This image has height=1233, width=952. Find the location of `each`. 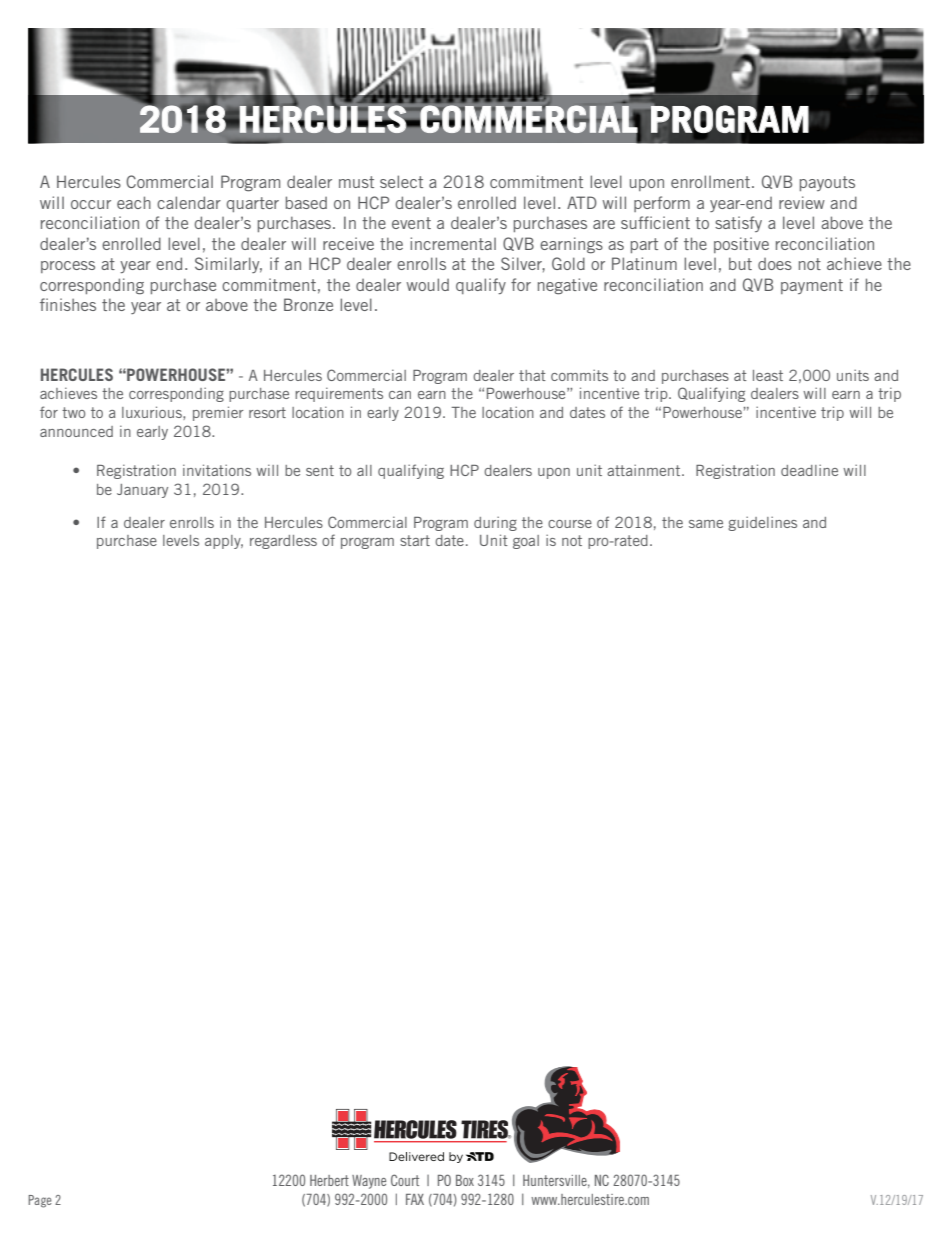

each is located at coordinates (134, 202).
